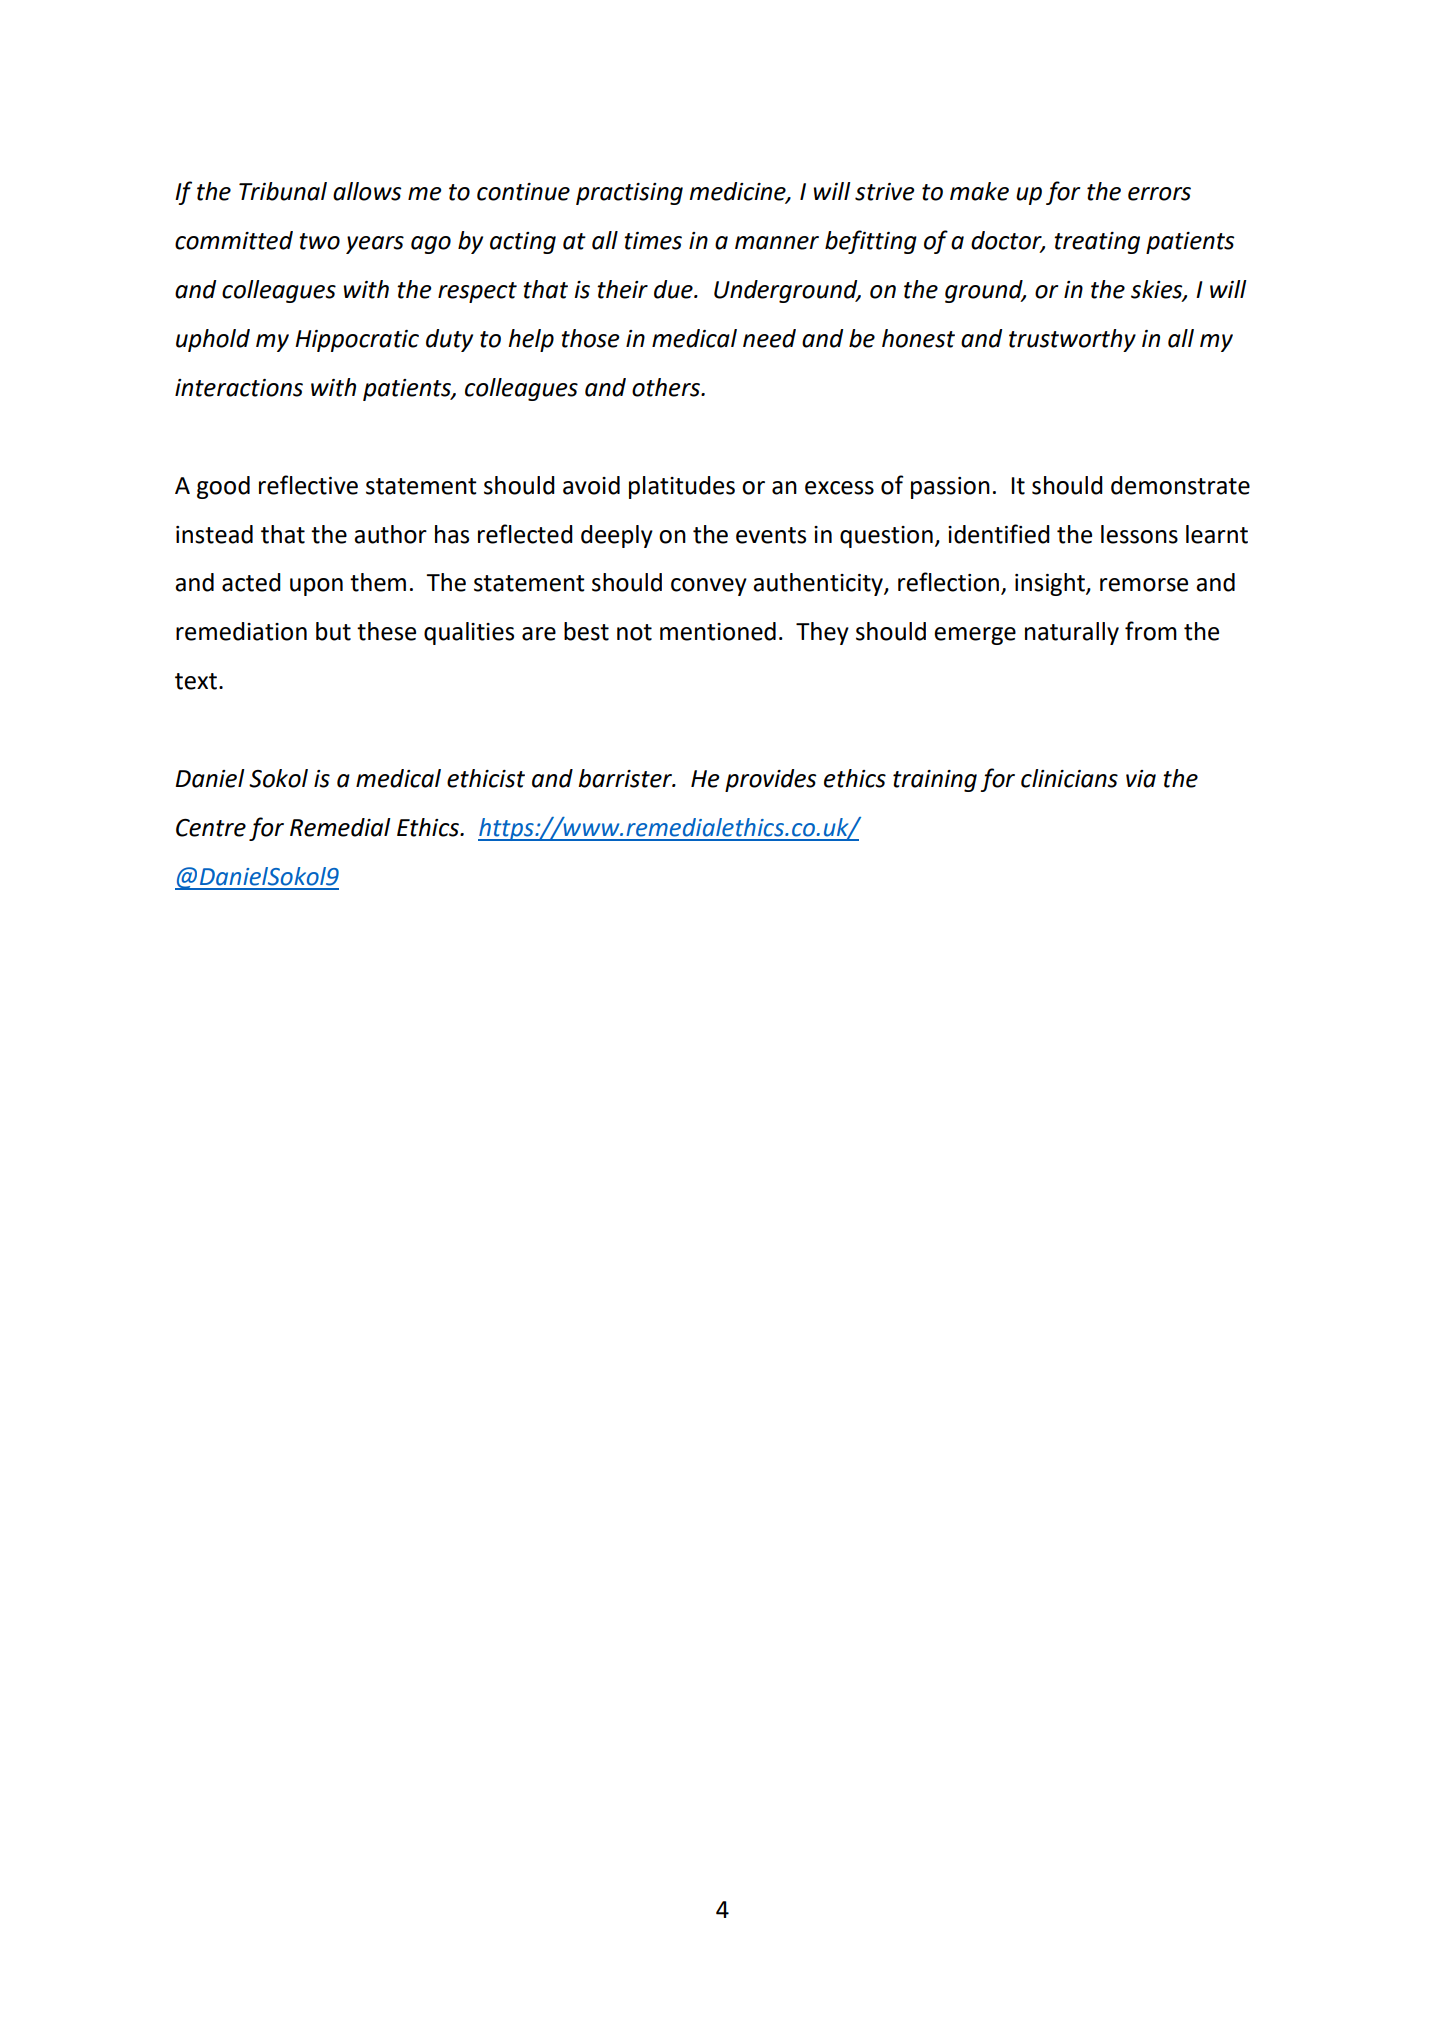 This page has height=2044, width=1445. Describe the element at coordinates (333, 631) in the page. I see `but` at that location.
